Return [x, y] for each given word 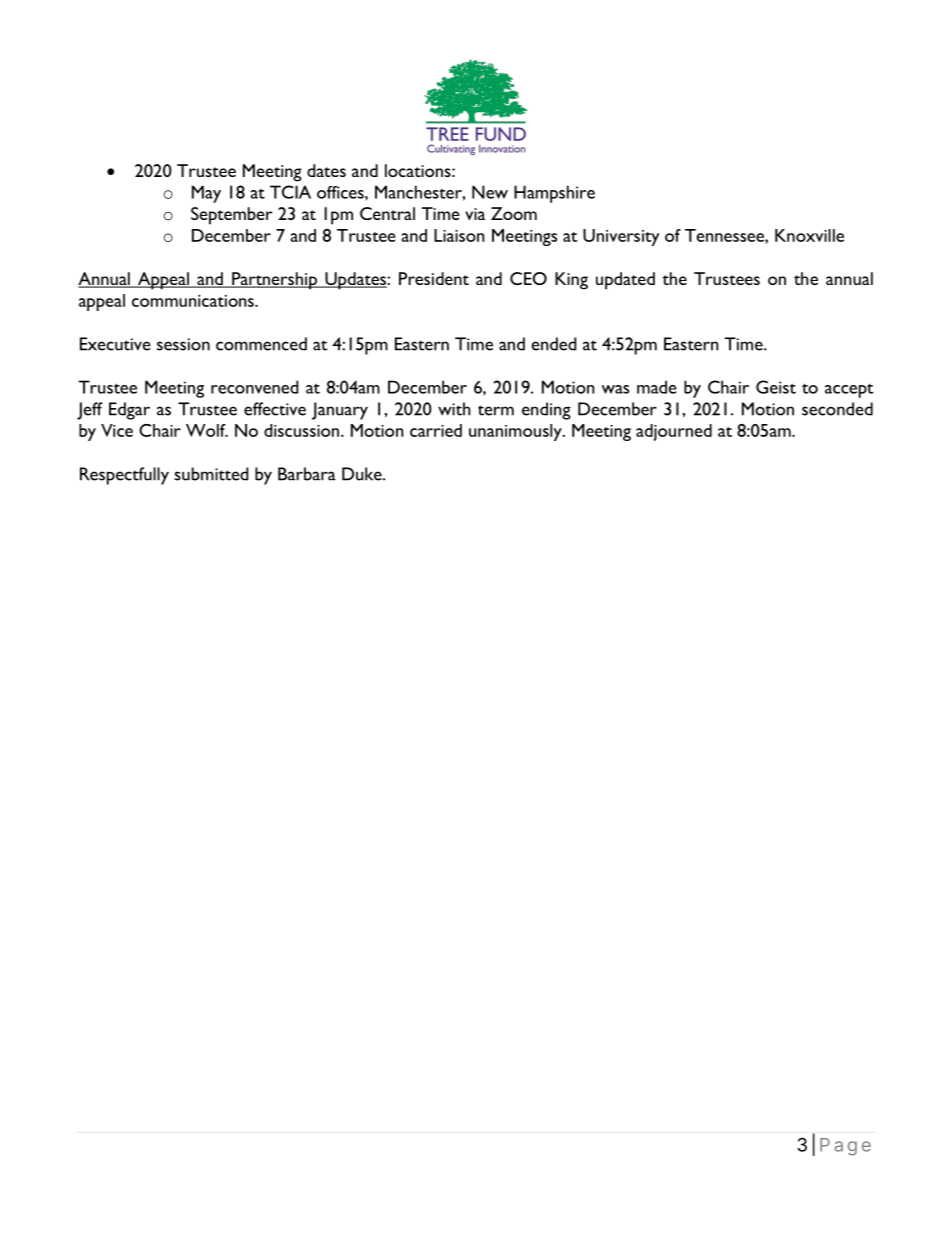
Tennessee [725, 235]
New [490, 192]
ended [553, 344]
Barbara [307, 474]
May [206, 194]
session [183, 344]
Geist [776, 387]
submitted [211, 474]
